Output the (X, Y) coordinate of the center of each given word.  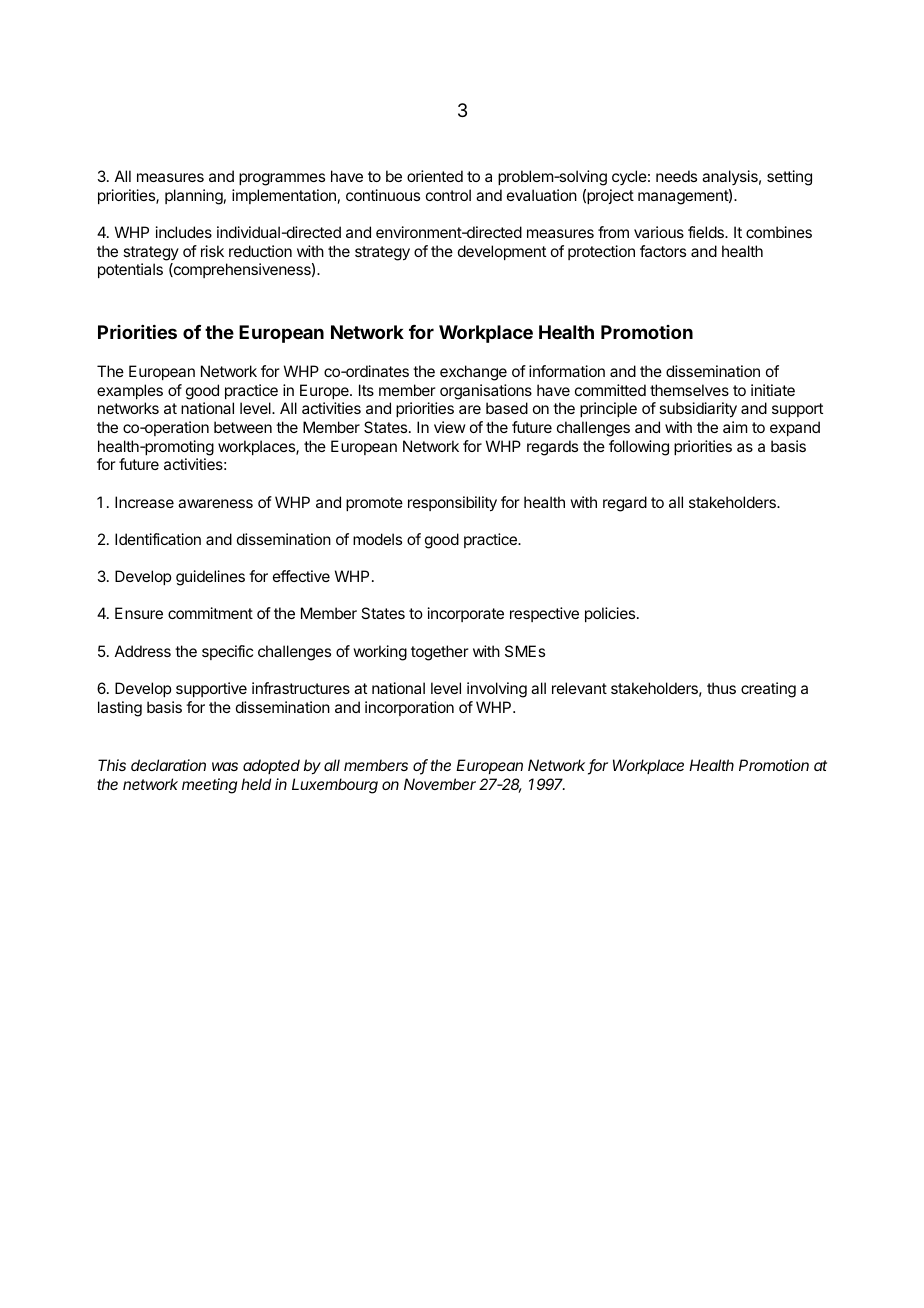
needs (676, 176)
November (440, 784)
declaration (168, 765)
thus (721, 688)
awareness (215, 503)
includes (184, 232)
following (639, 448)
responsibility (452, 504)
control (448, 195)
